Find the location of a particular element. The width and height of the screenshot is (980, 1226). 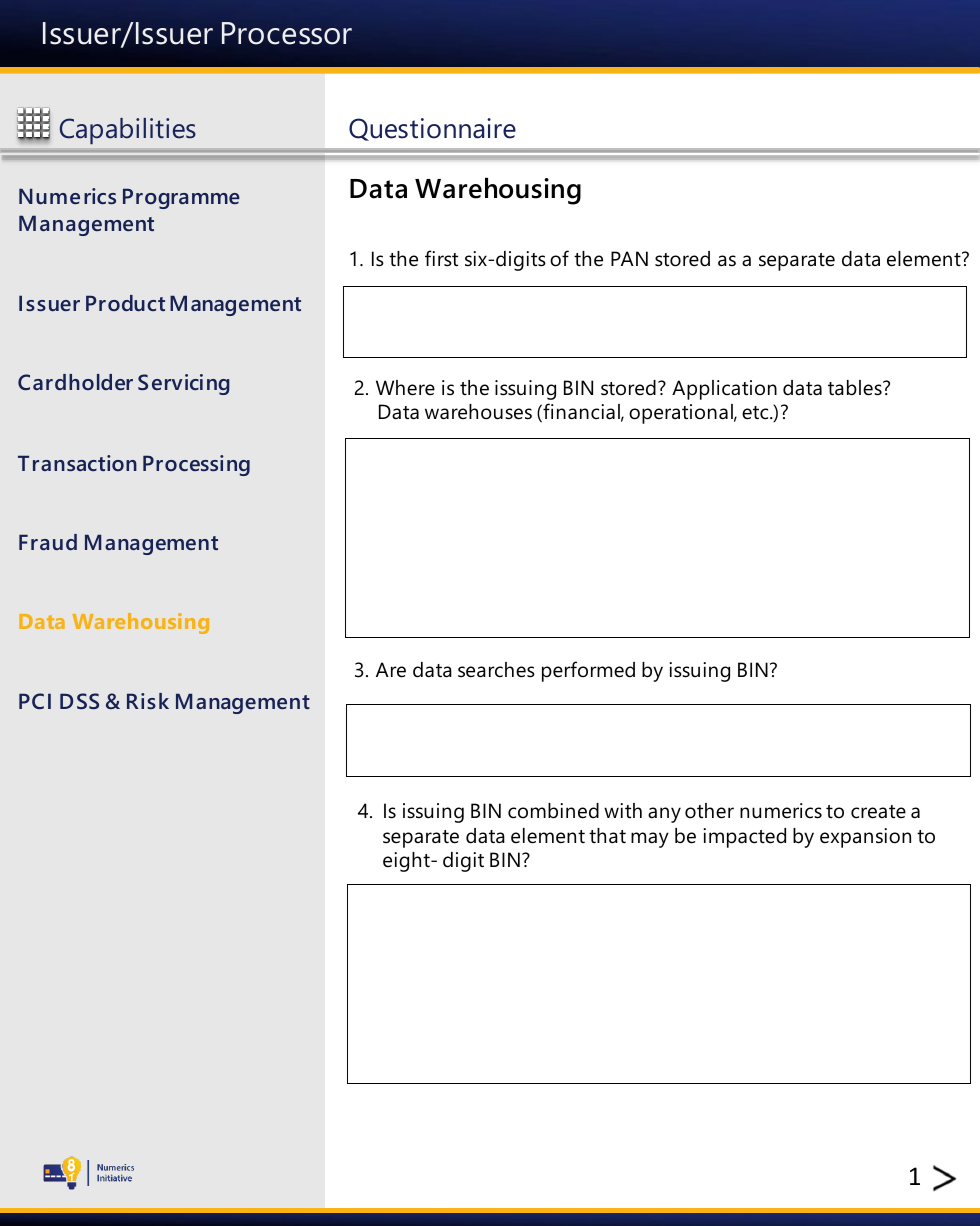

Application is located at coordinates (724, 390).
